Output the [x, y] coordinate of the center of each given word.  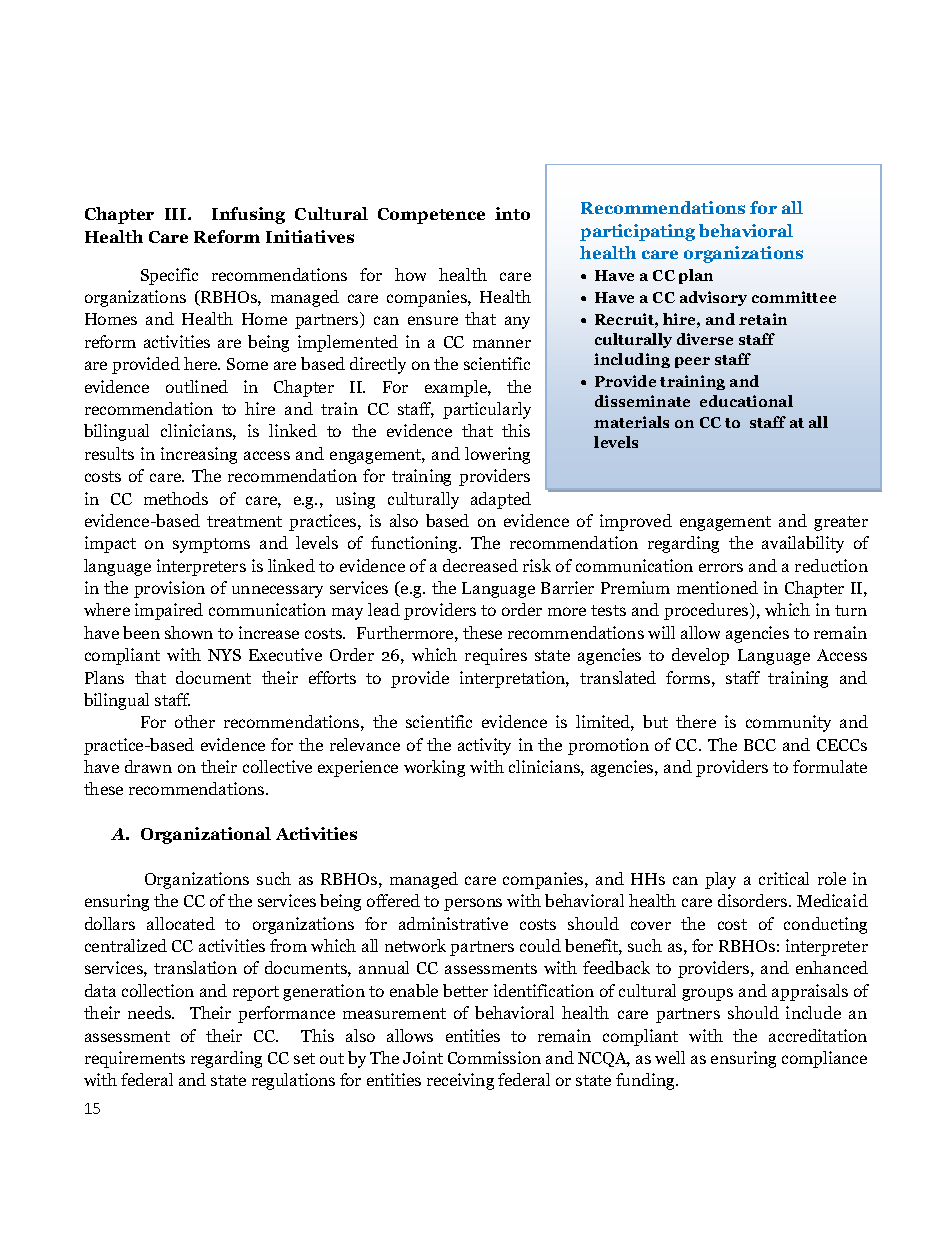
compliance [824, 1059]
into [512, 213]
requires [496, 656]
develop [700, 656]
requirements [135, 1059]
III [177, 214]
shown [189, 632]
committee [794, 297]
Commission [494, 1057]
